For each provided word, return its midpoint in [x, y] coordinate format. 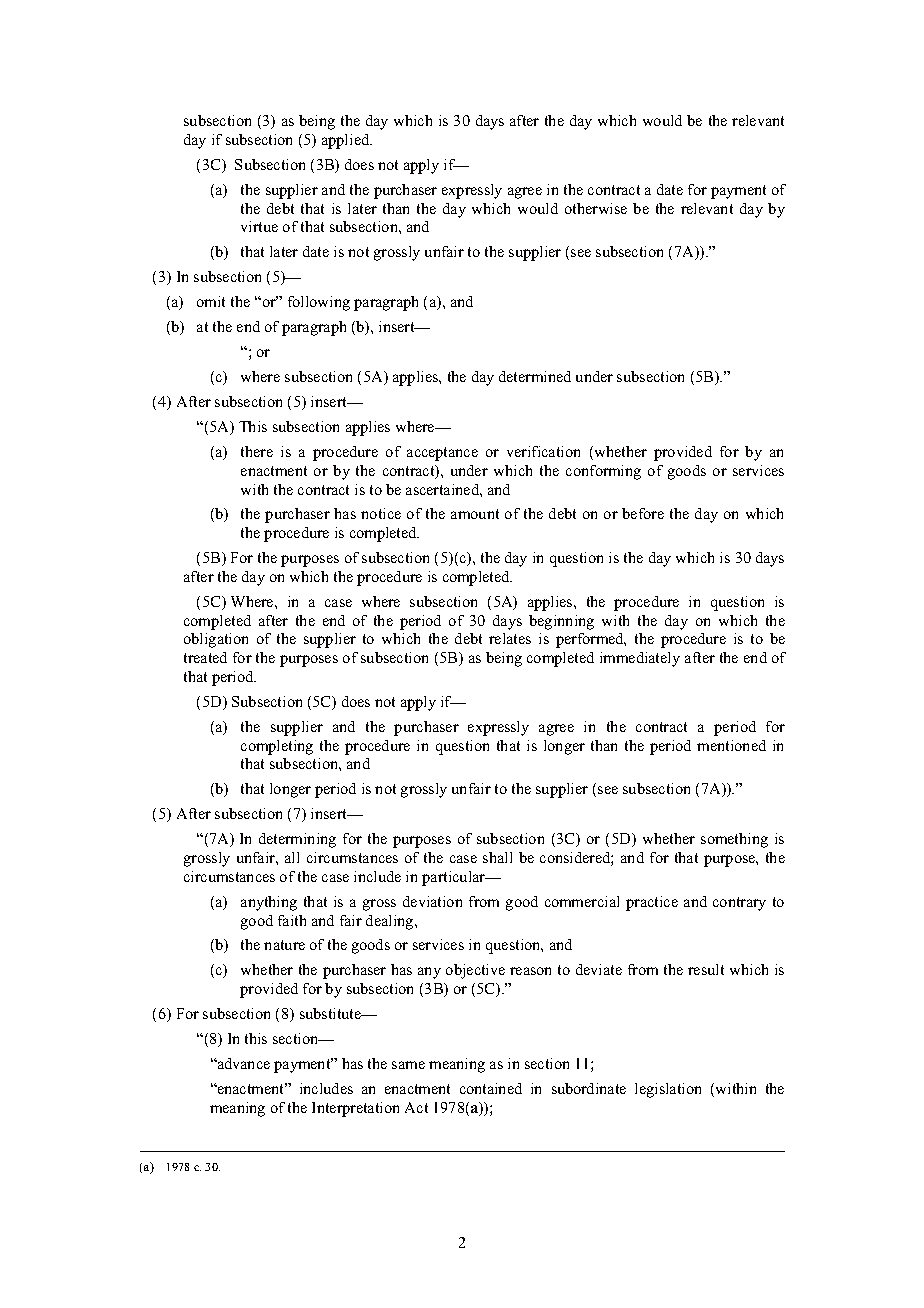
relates [510, 638]
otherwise [596, 208]
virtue [259, 226]
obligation [216, 640]
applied [347, 141]
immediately [640, 659]
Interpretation [355, 1109]
